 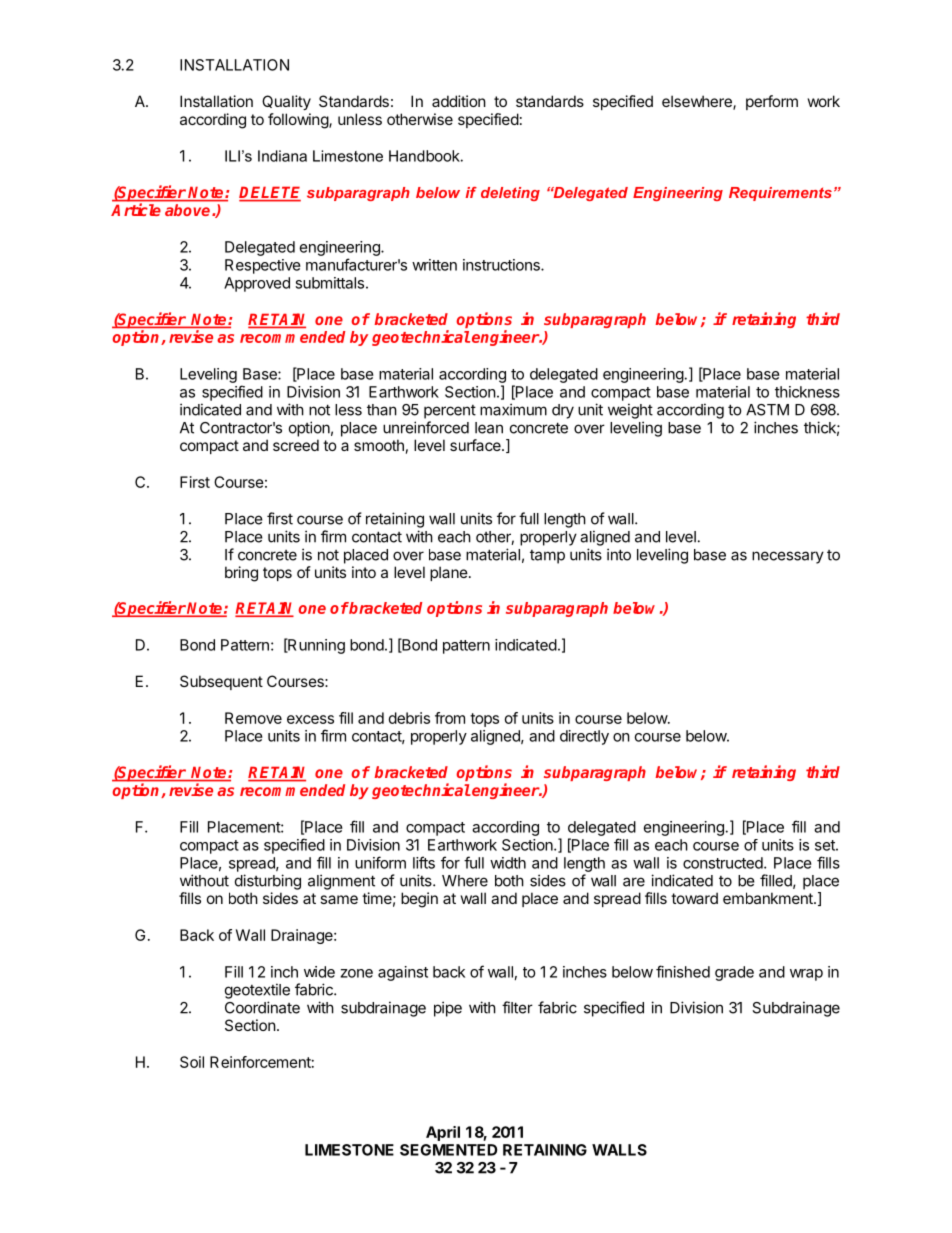 I want to click on April, so click(x=443, y=1133).
